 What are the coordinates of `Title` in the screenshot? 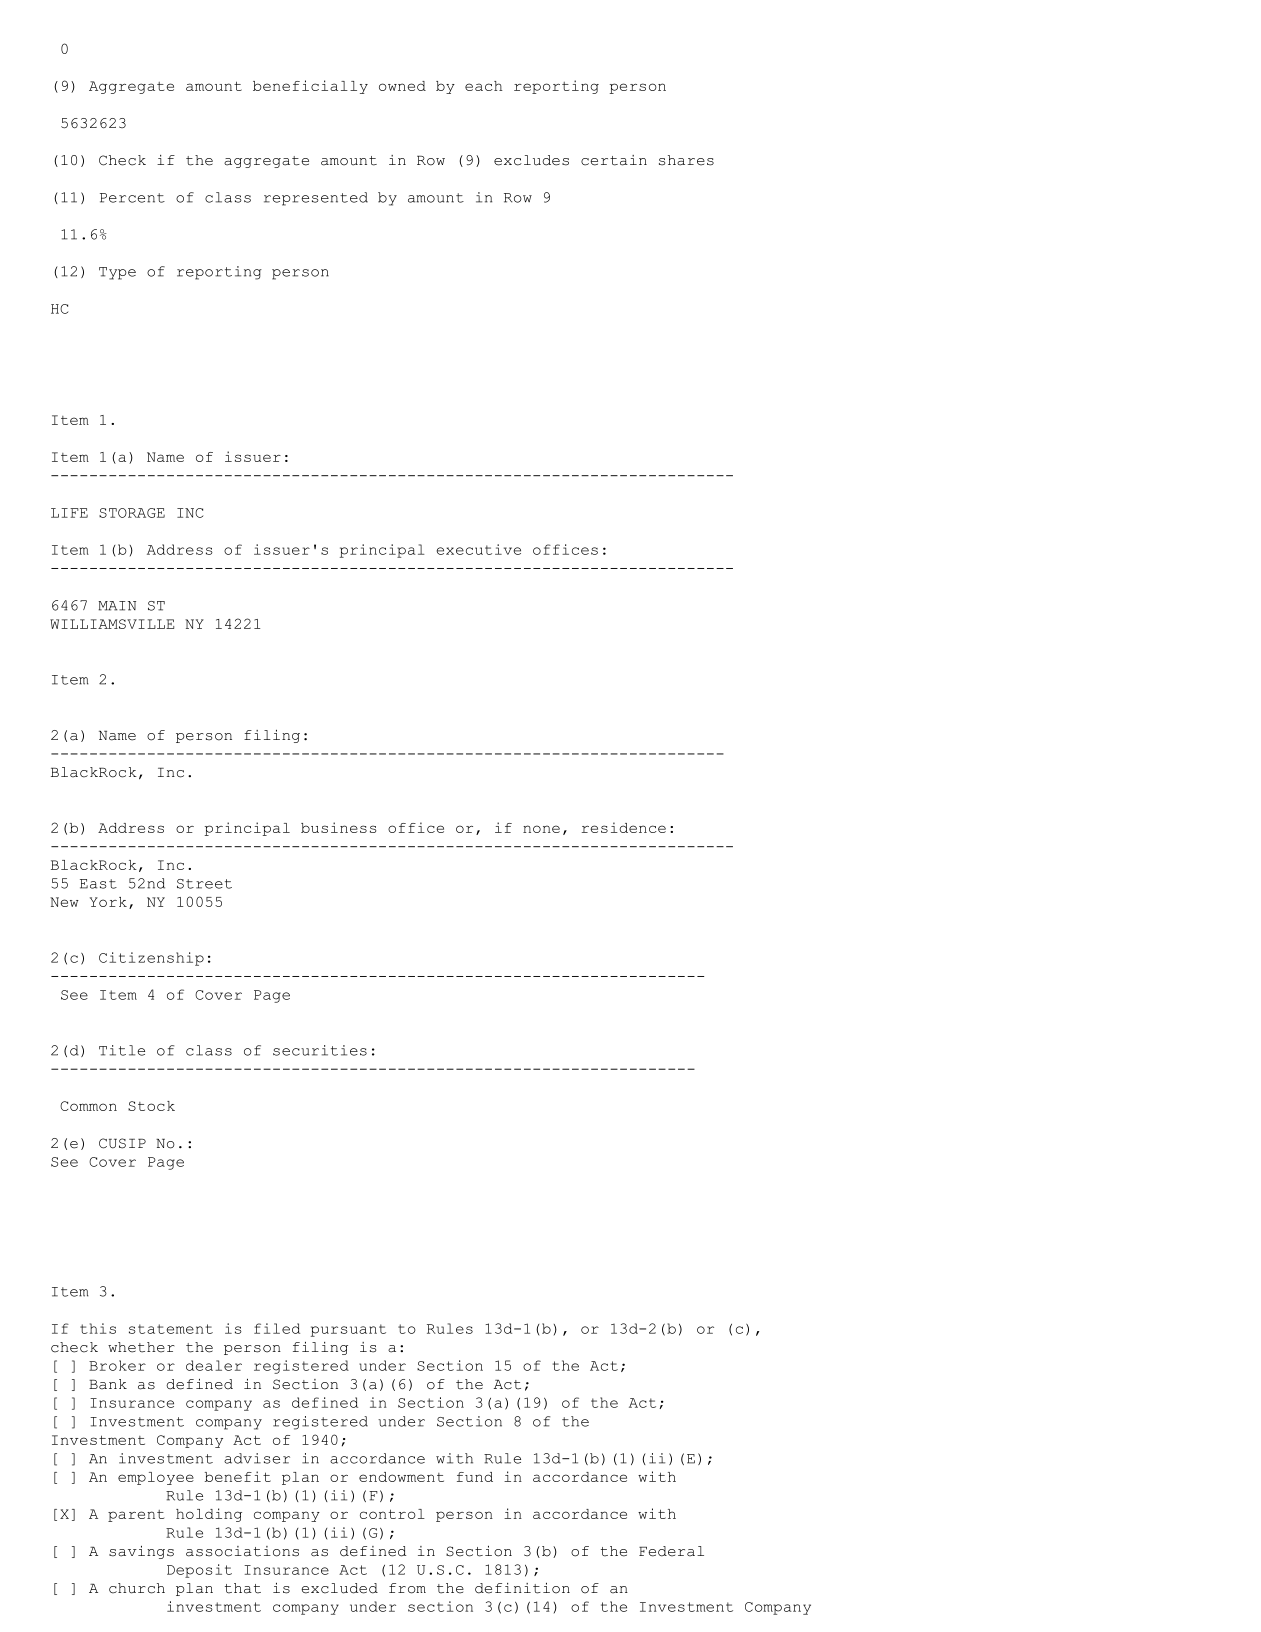 It's located at (122, 1050).
